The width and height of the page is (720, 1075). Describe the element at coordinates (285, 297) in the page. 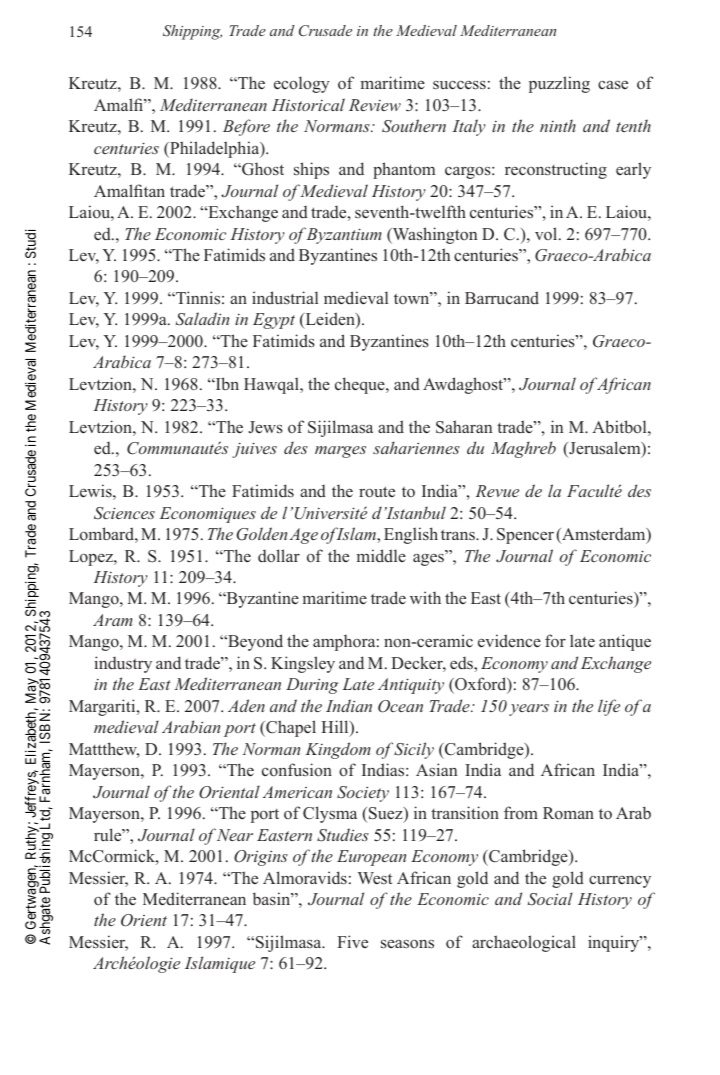

I see `industrial` at that location.
